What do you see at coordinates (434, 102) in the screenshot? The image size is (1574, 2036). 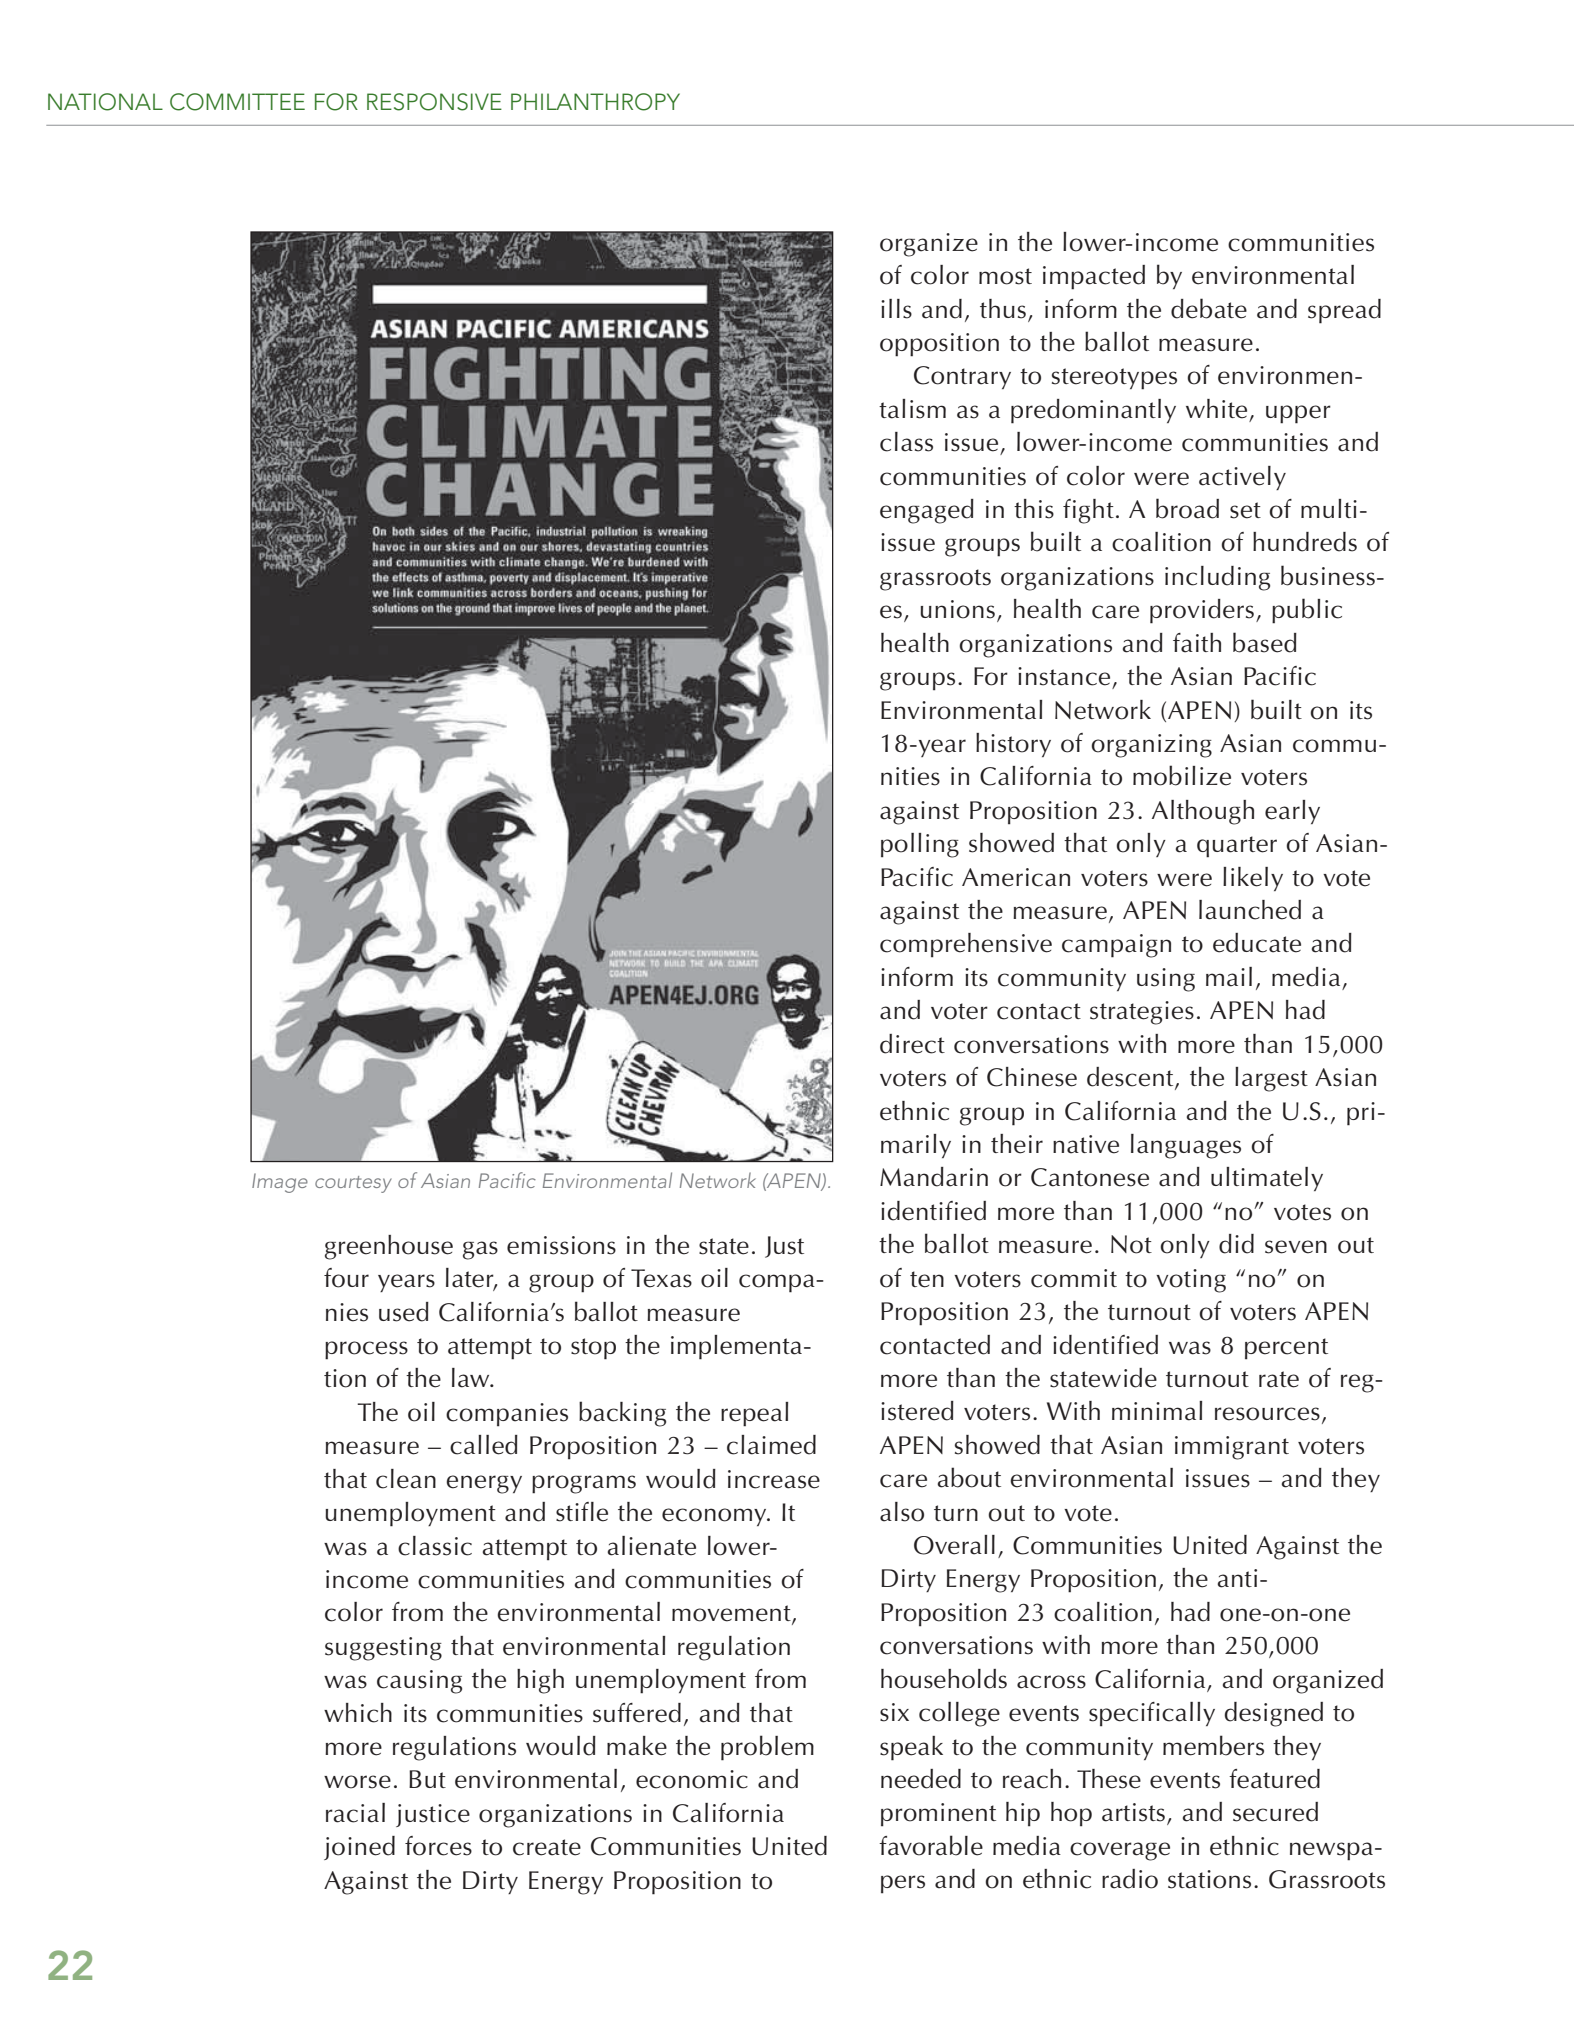 I see `RESPONSIVE` at bounding box center [434, 102].
